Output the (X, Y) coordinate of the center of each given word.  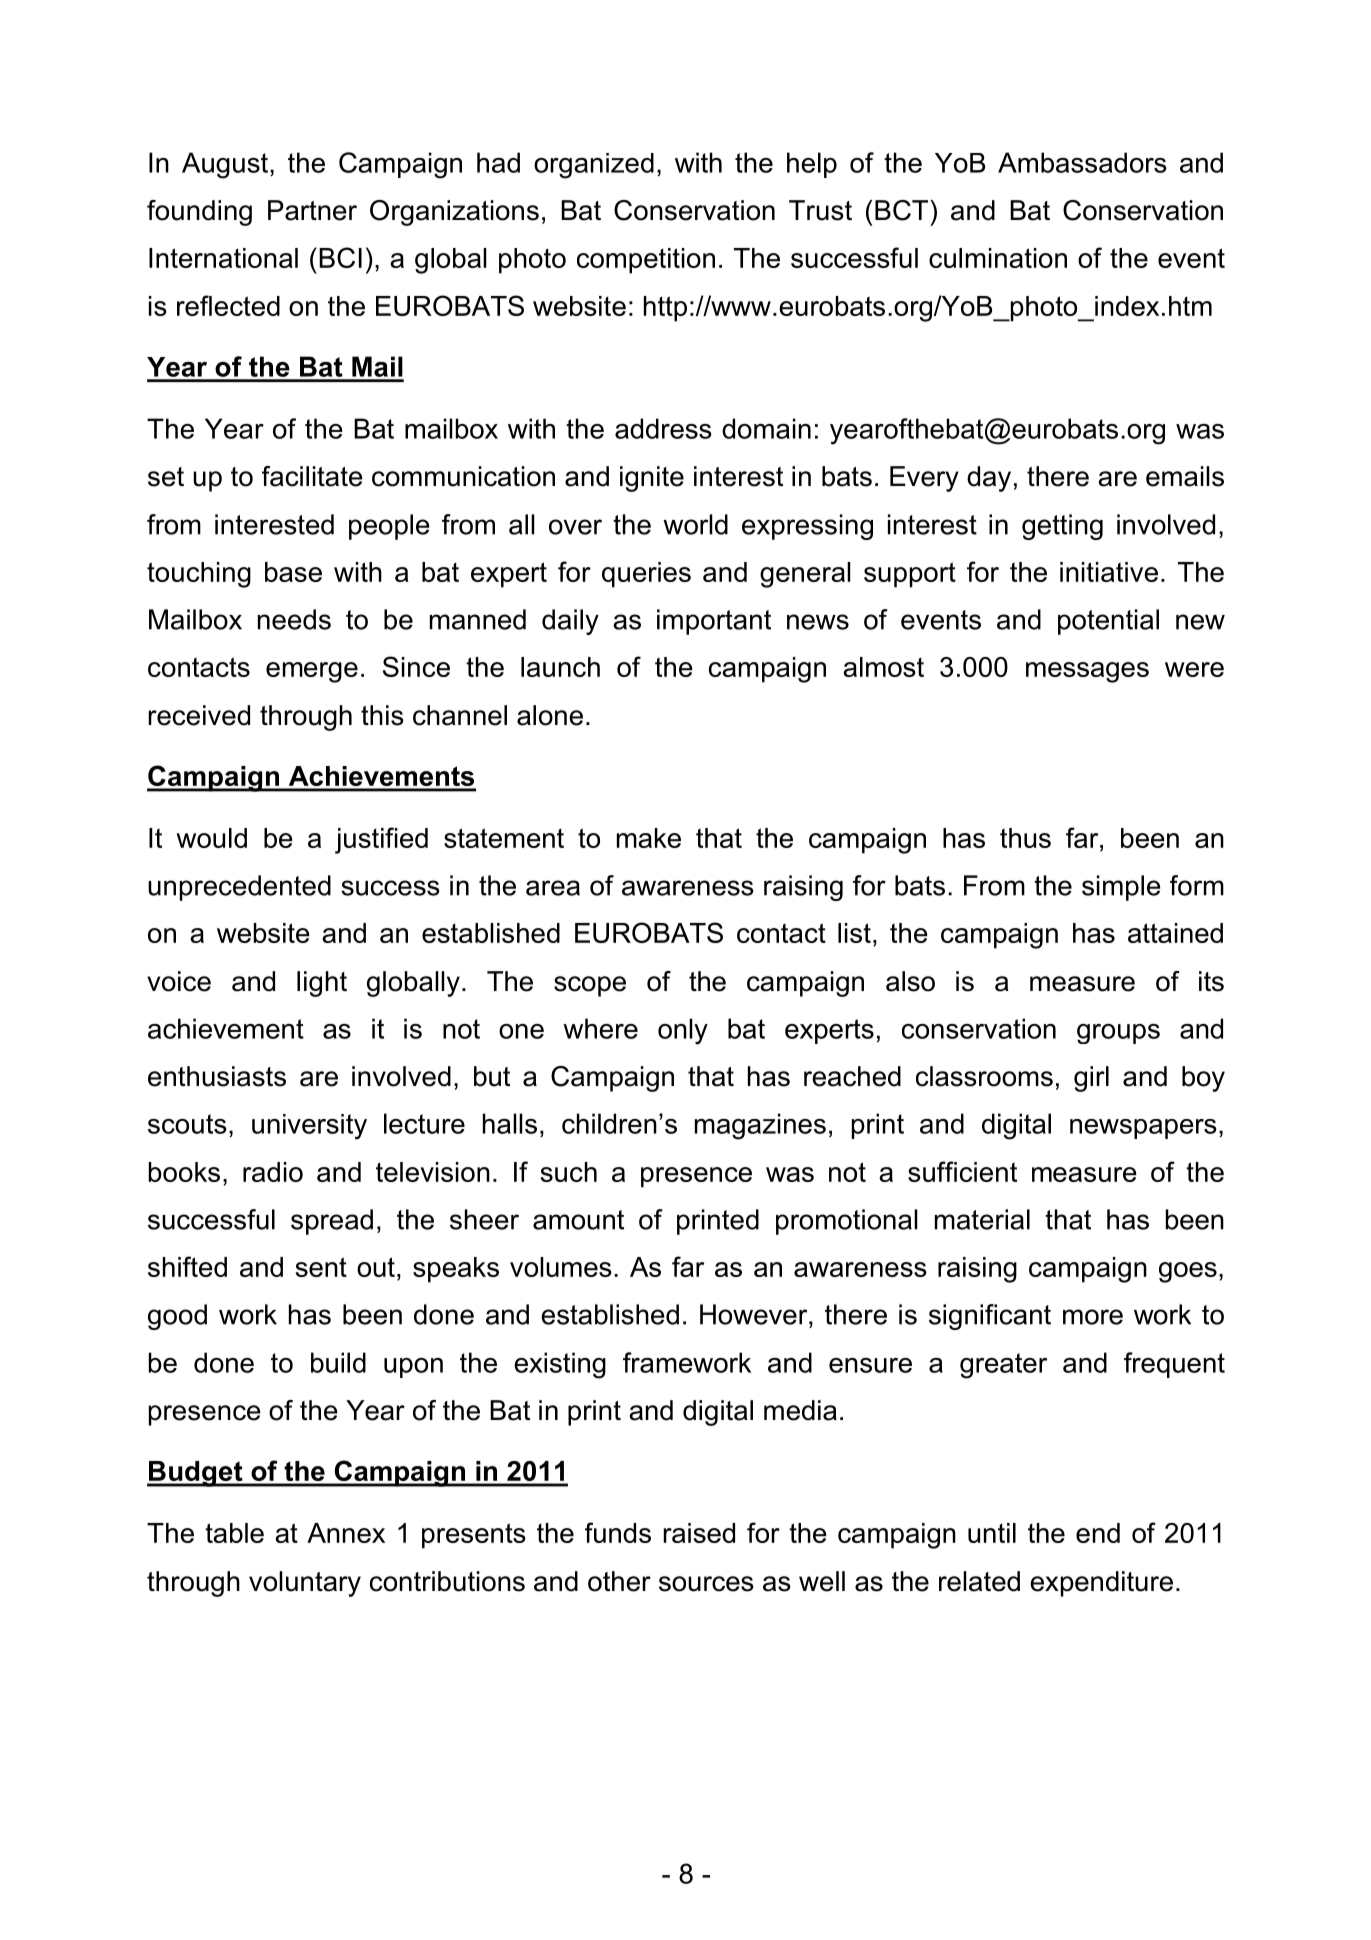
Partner (312, 210)
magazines (760, 1126)
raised (699, 1533)
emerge (312, 672)
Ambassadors (1082, 162)
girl (1091, 1079)
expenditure (1101, 1584)
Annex (346, 1533)
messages (1087, 672)
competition (646, 261)
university (309, 1127)
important (714, 622)
